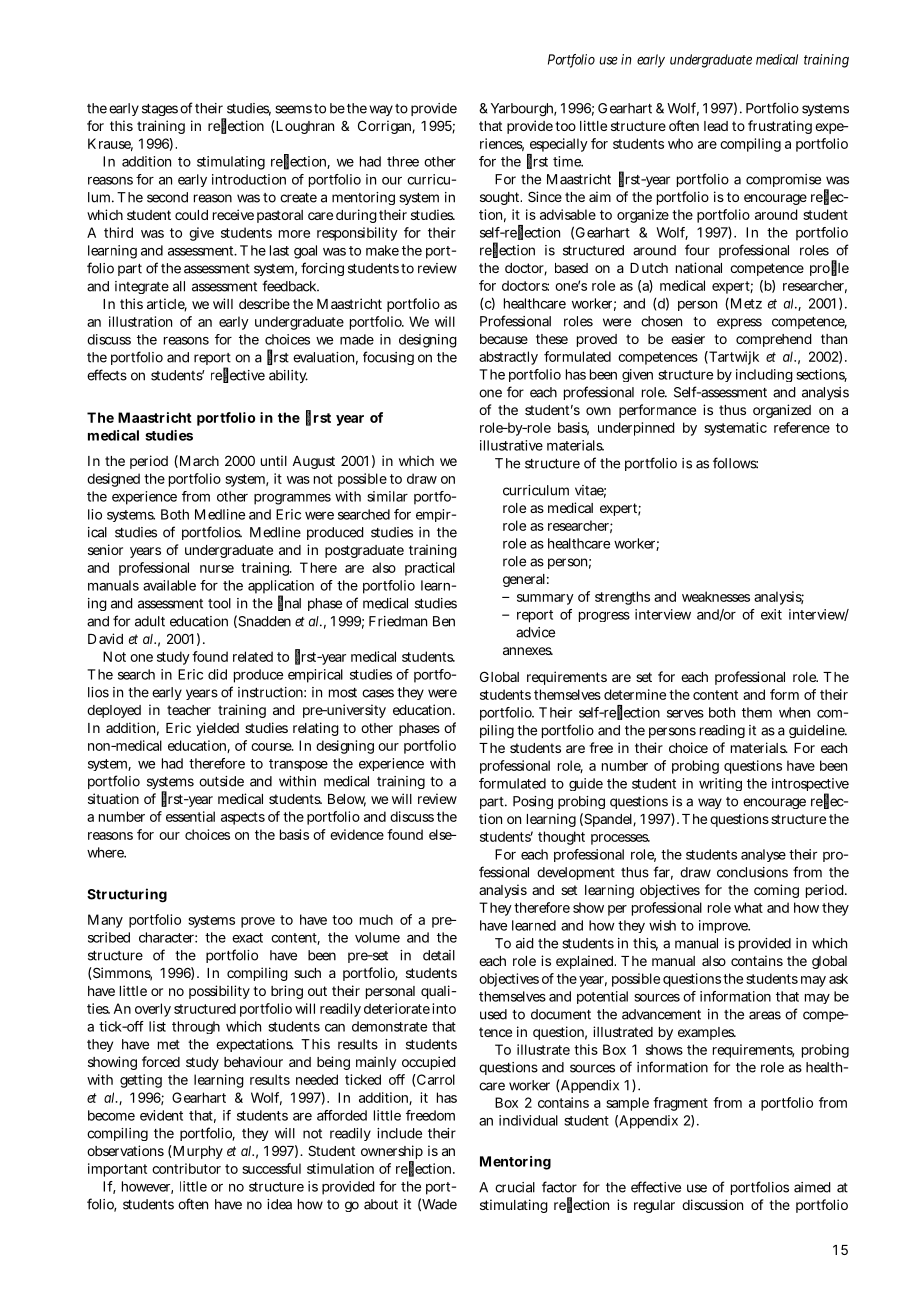 The height and width of the screenshot is (1308, 924). What do you see at coordinates (160, 110) in the screenshot?
I see `stages` at bounding box center [160, 110].
